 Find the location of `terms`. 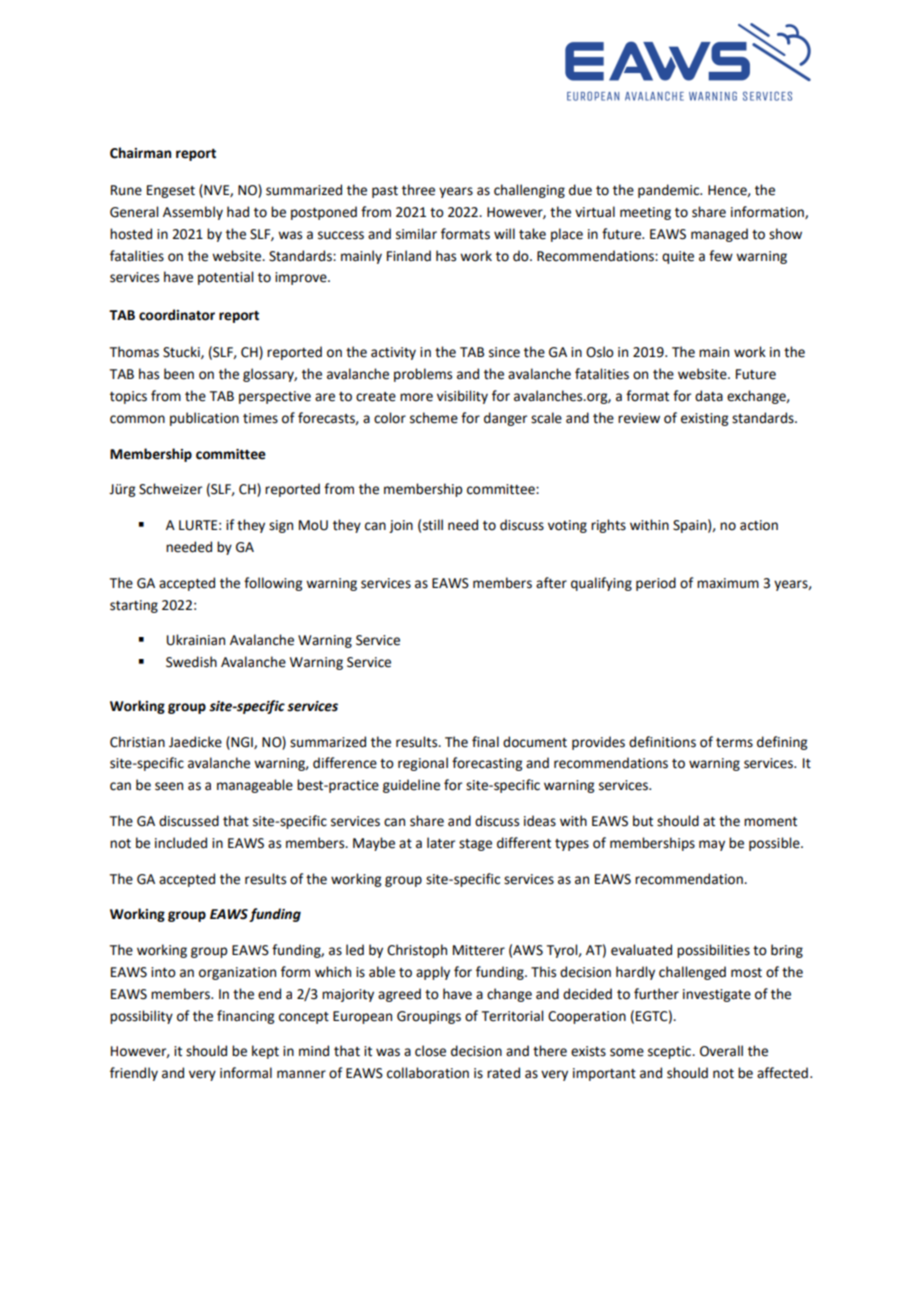

terms is located at coordinates (734, 743).
